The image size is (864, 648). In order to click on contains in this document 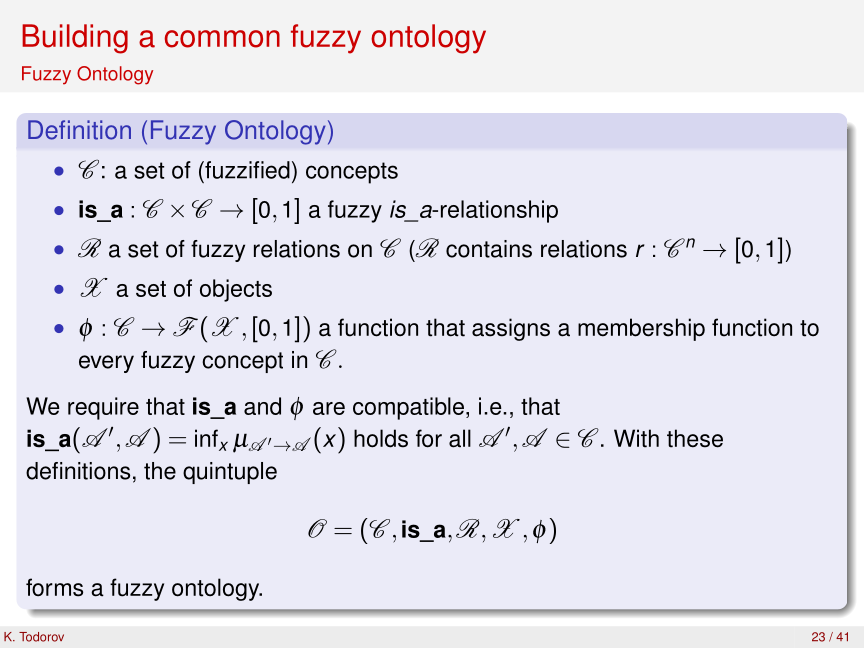, I will do `click(489, 249)`.
